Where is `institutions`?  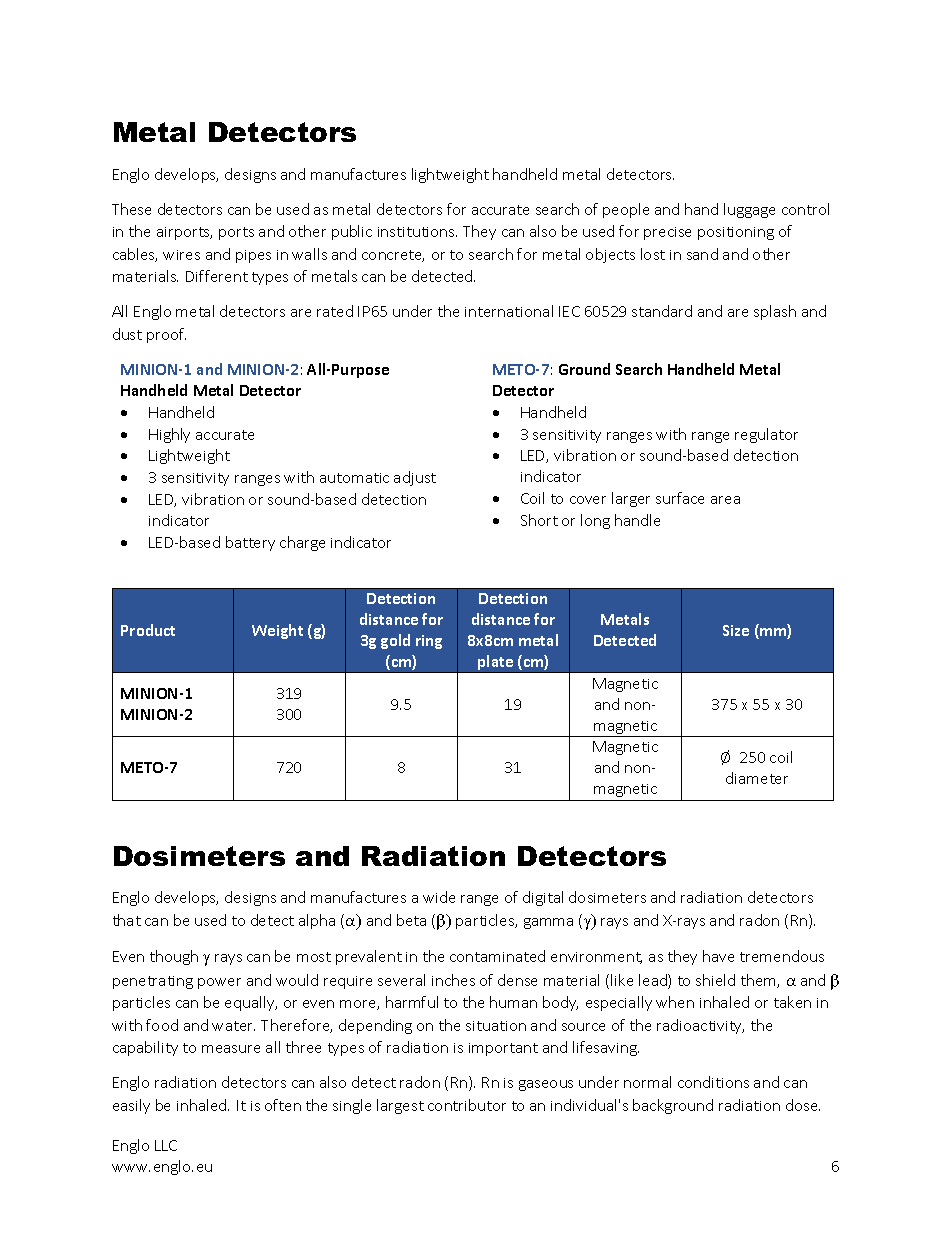
institutions is located at coordinates (417, 232).
